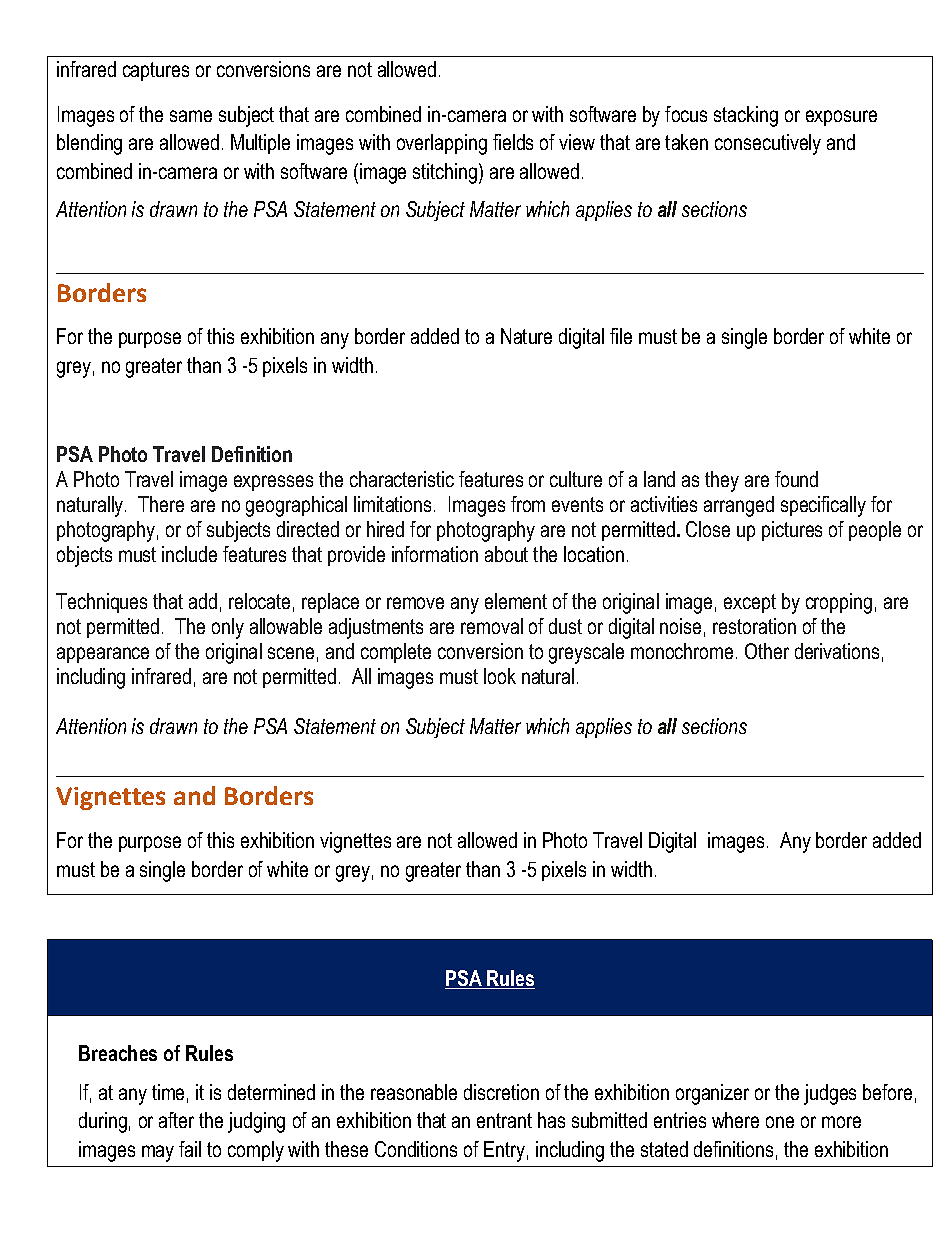  What do you see at coordinates (191, 116) in the screenshot?
I see `same` at bounding box center [191, 116].
